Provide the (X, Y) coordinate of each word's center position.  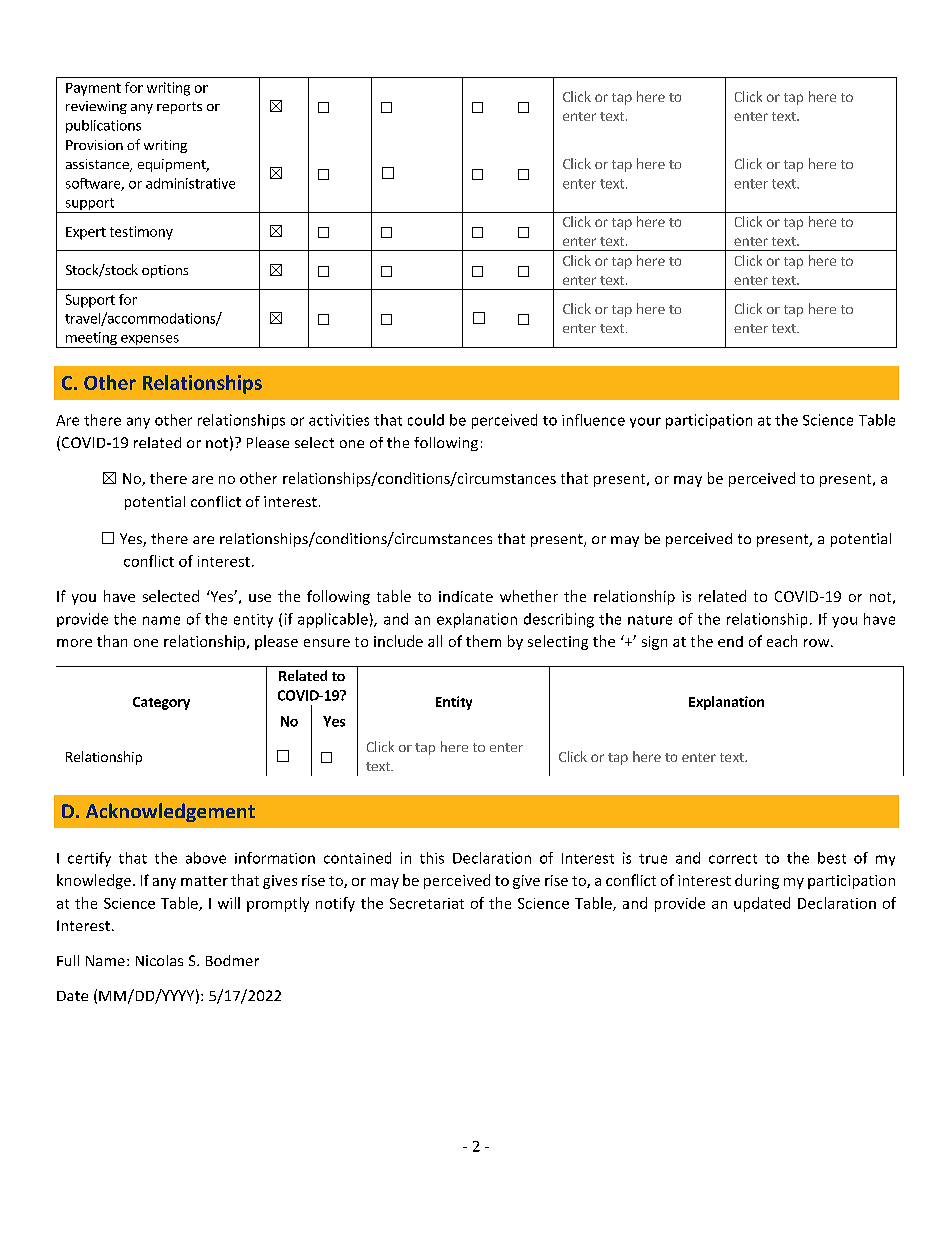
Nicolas (159, 960)
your (645, 422)
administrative (190, 183)
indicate (466, 596)
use (260, 598)
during (757, 881)
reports (179, 108)
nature (650, 620)
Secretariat (427, 903)
